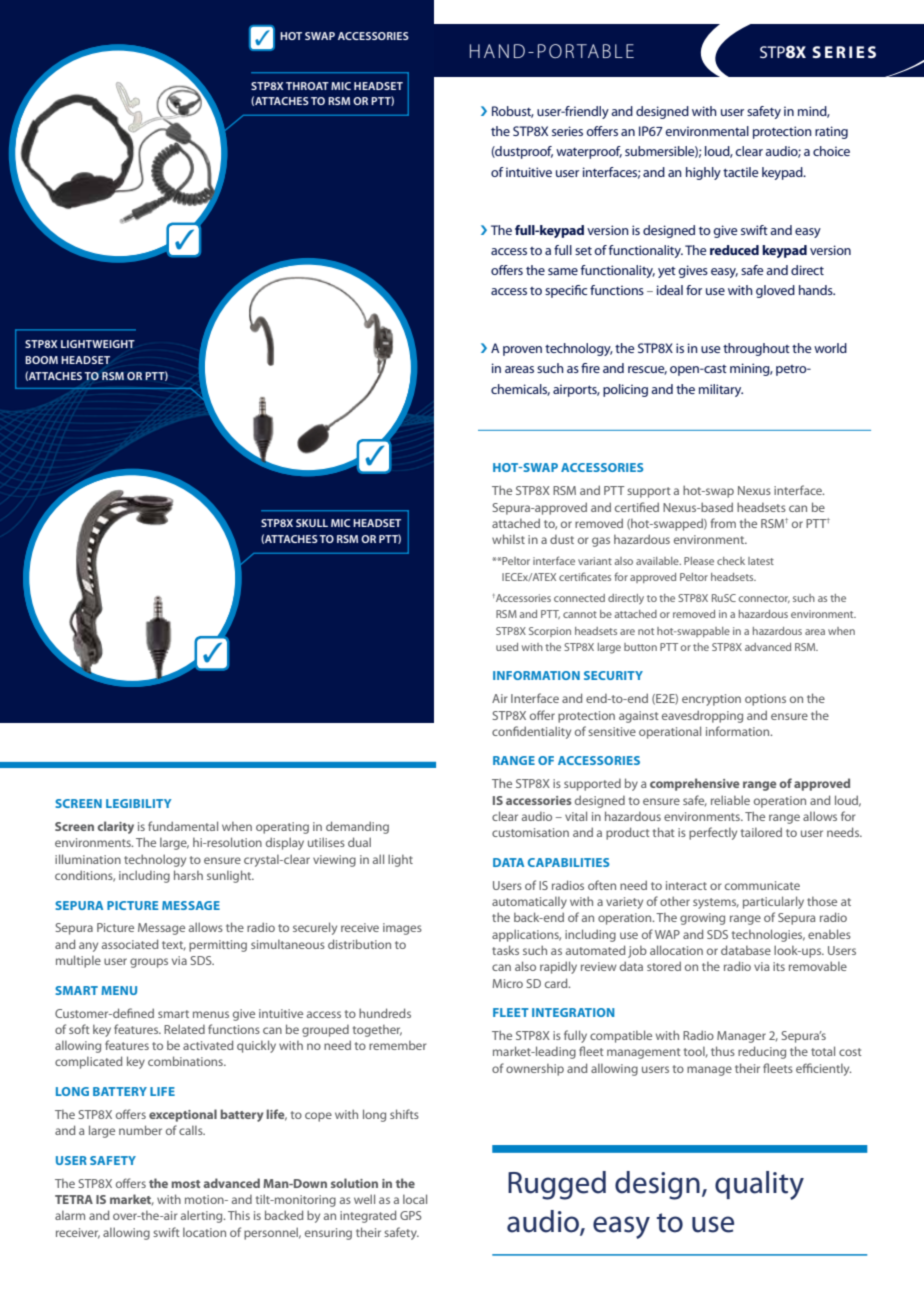 The width and height of the document is (924, 1308). I want to click on associated, so click(130, 944).
